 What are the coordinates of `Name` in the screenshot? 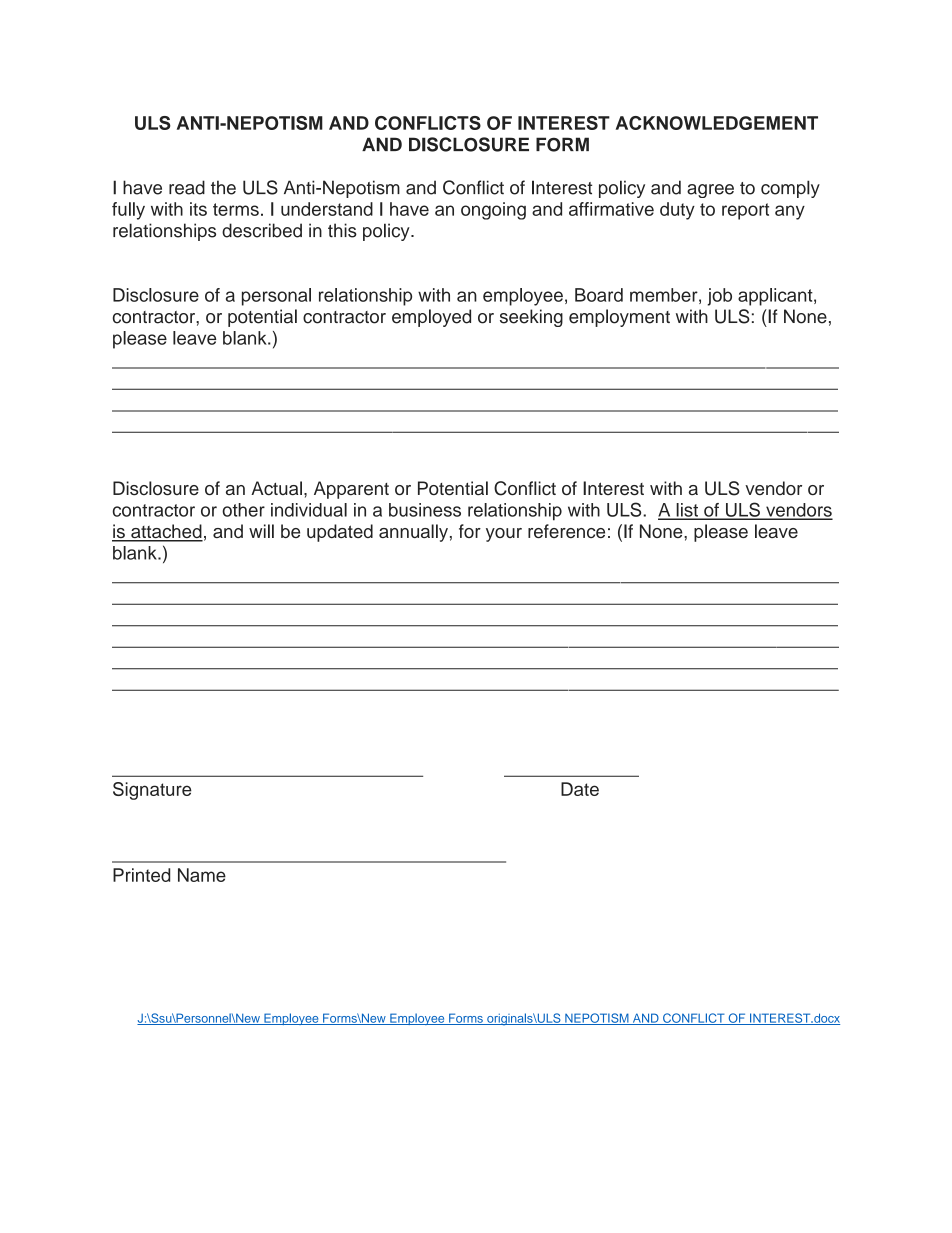 It's located at (202, 875).
